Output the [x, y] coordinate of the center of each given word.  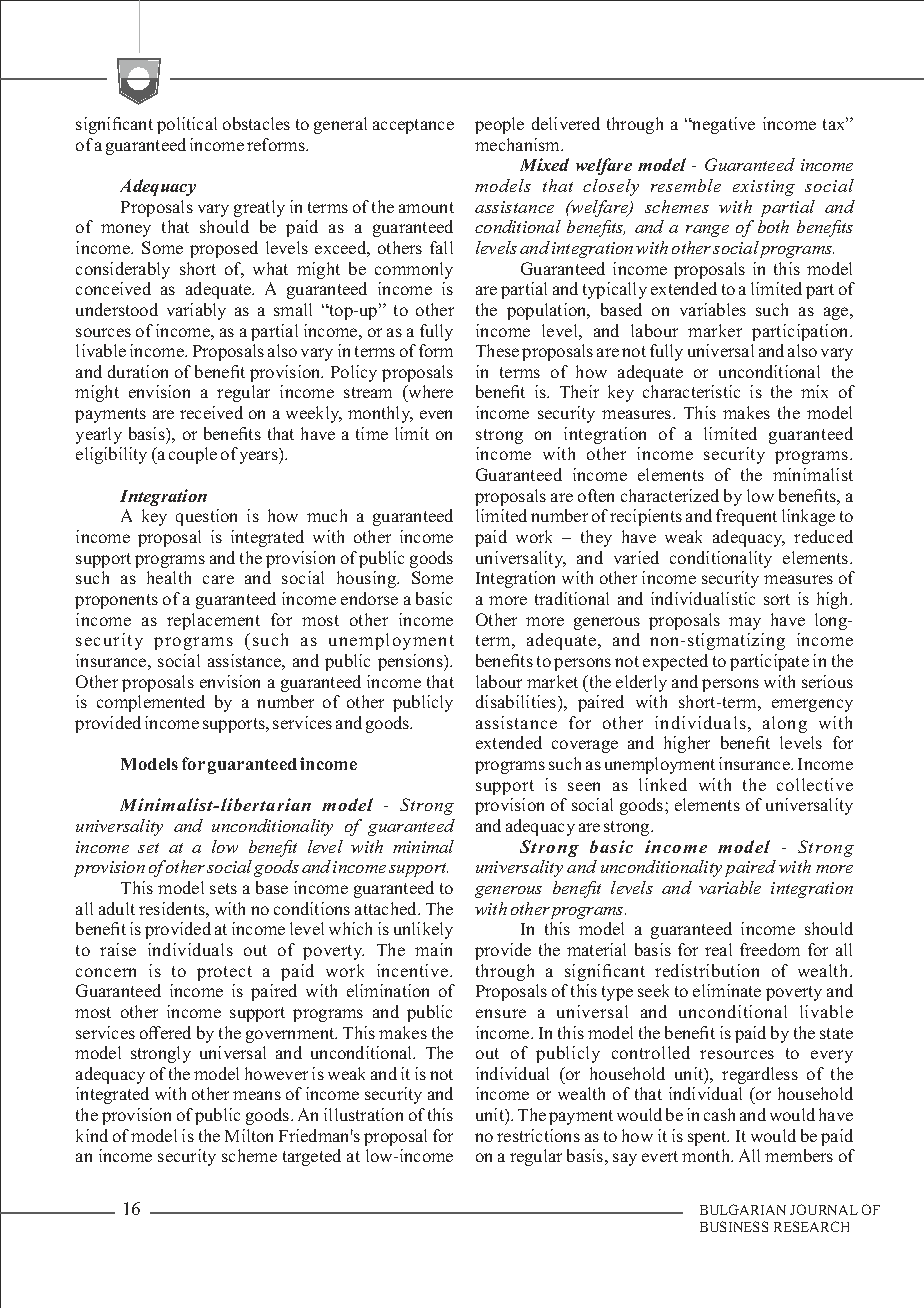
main [433, 949]
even [436, 414]
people [499, 125]
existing [764, 188]
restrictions [538, 1135]
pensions [411, 662]
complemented [151, 703]
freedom [770, 949]
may [745, 623]
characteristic [691, 391]
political [187, 125]
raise [118, 949]
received [211, 412]
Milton [249, 1135]
